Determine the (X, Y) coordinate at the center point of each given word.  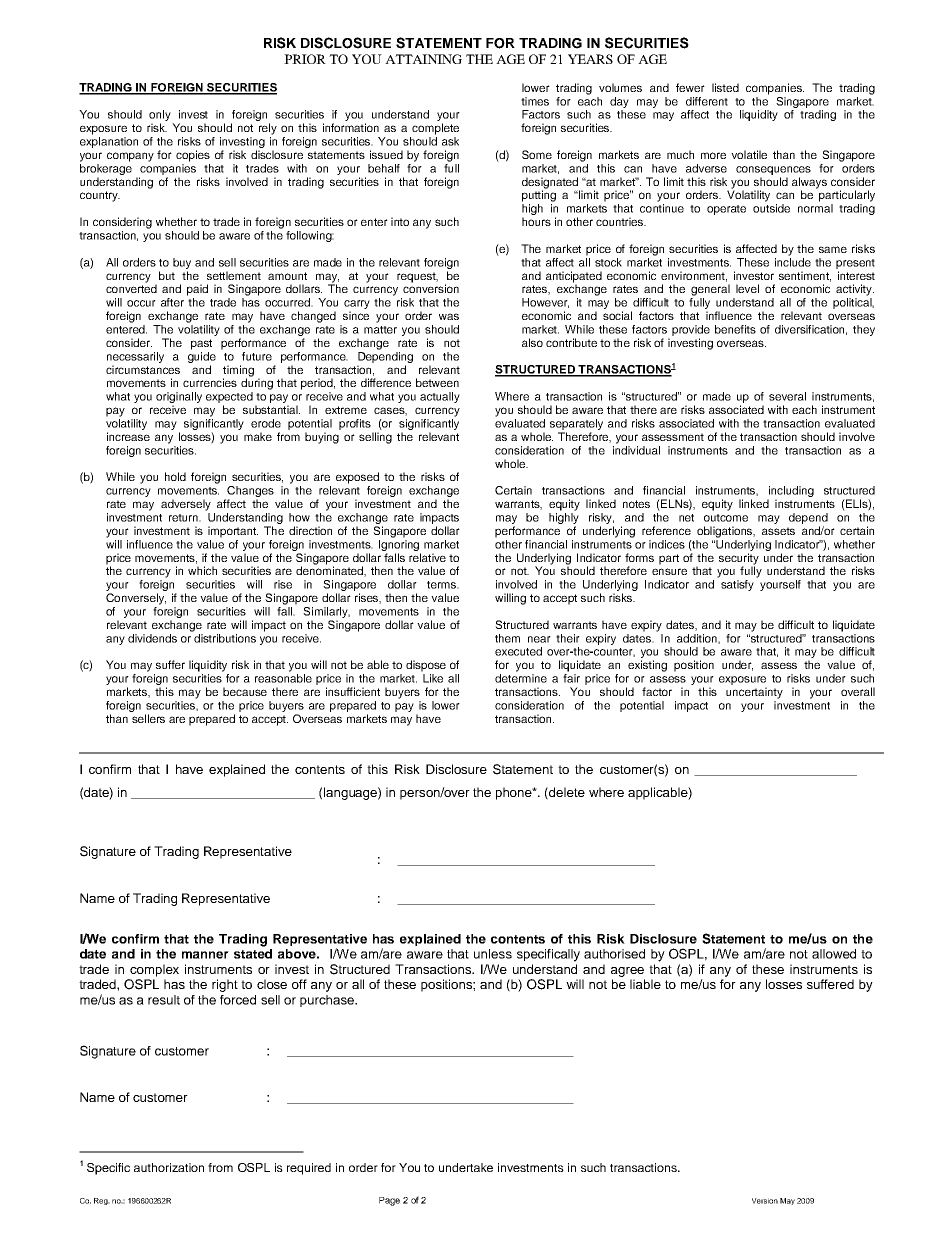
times (535, 101)
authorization (169, 1167)
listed (725, 87)
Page (389, 1201)
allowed (834, 954)
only (161, 117)
